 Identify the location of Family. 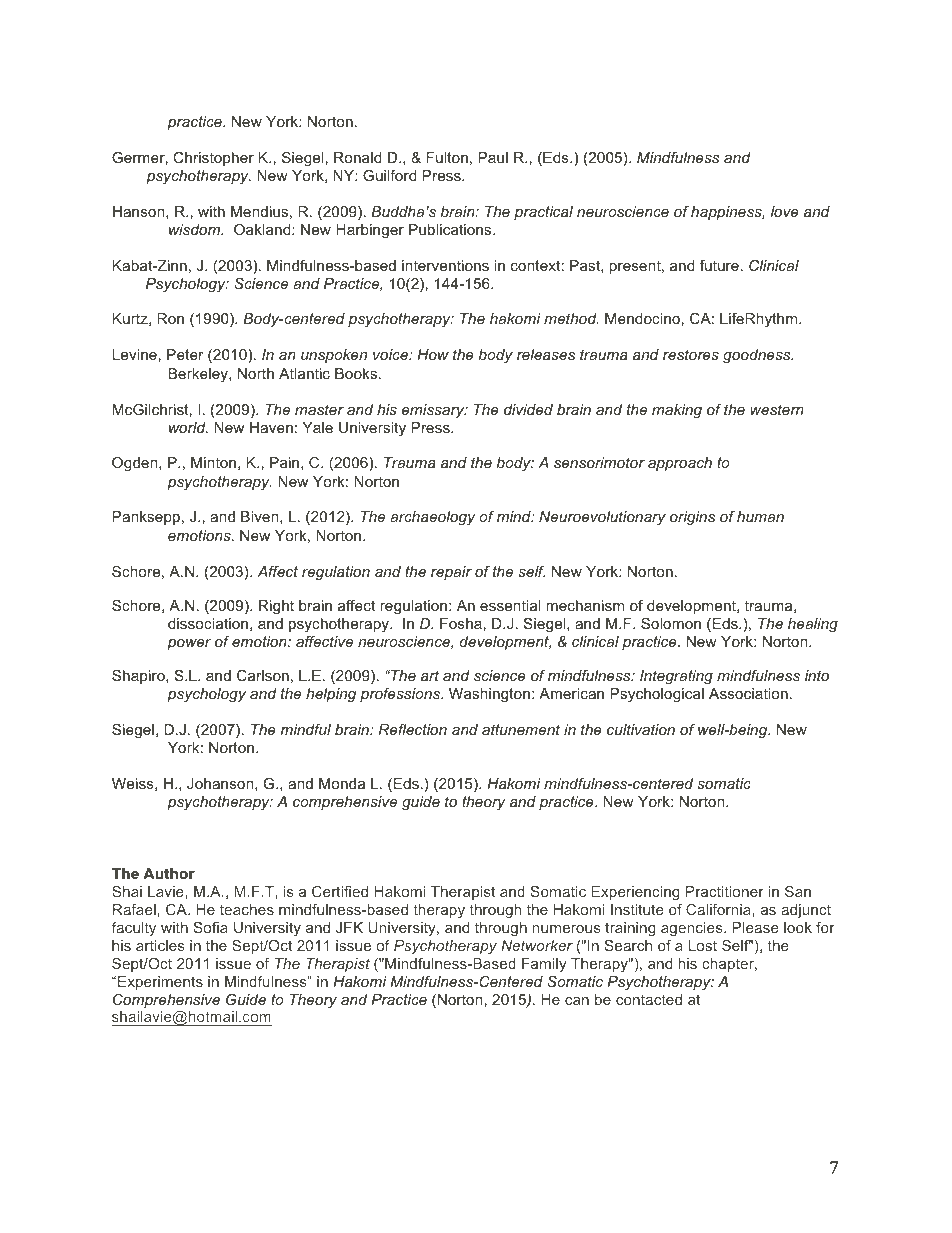
(544, 965).
